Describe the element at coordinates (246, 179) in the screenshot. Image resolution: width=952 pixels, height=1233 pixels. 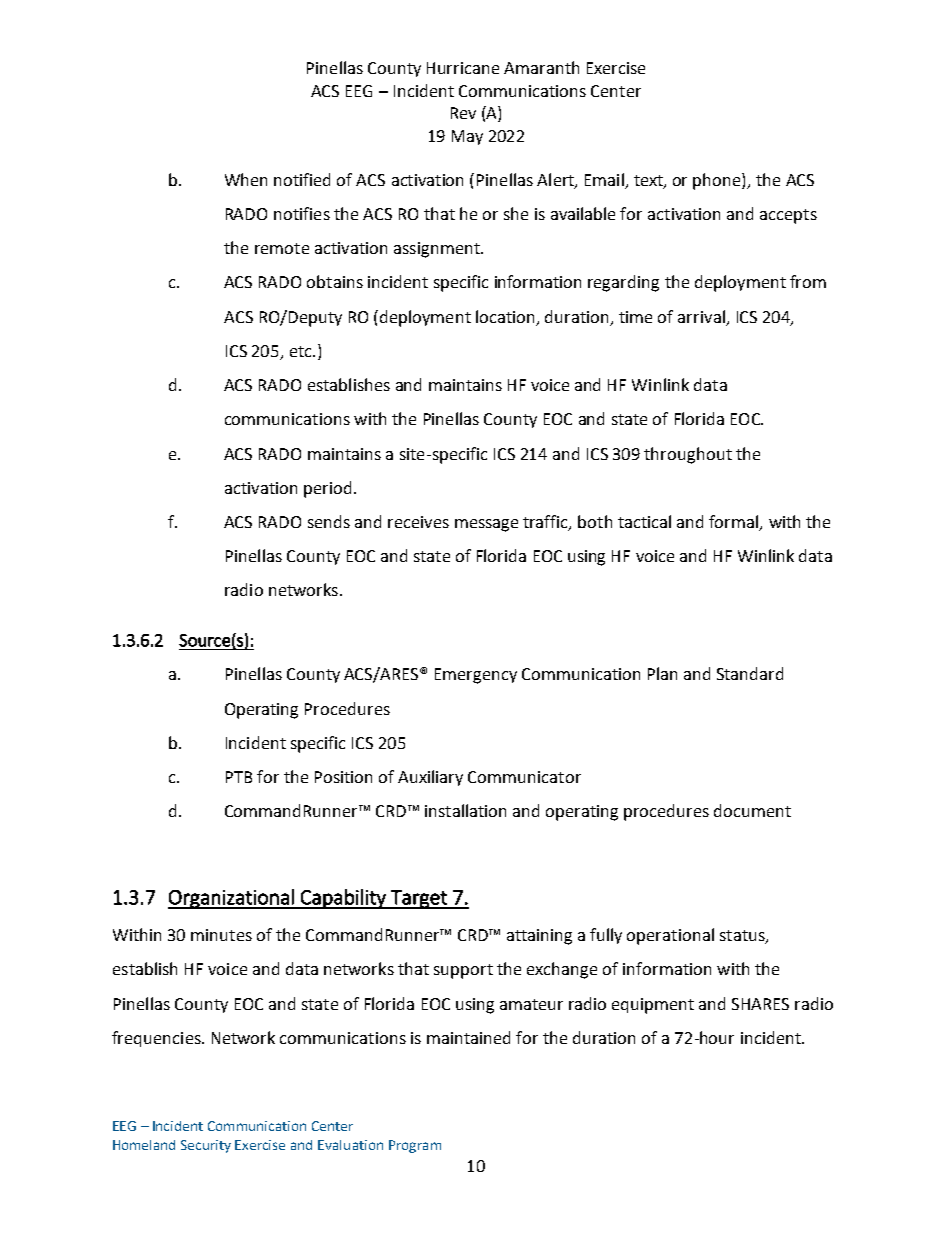
I see `When` at that location.
